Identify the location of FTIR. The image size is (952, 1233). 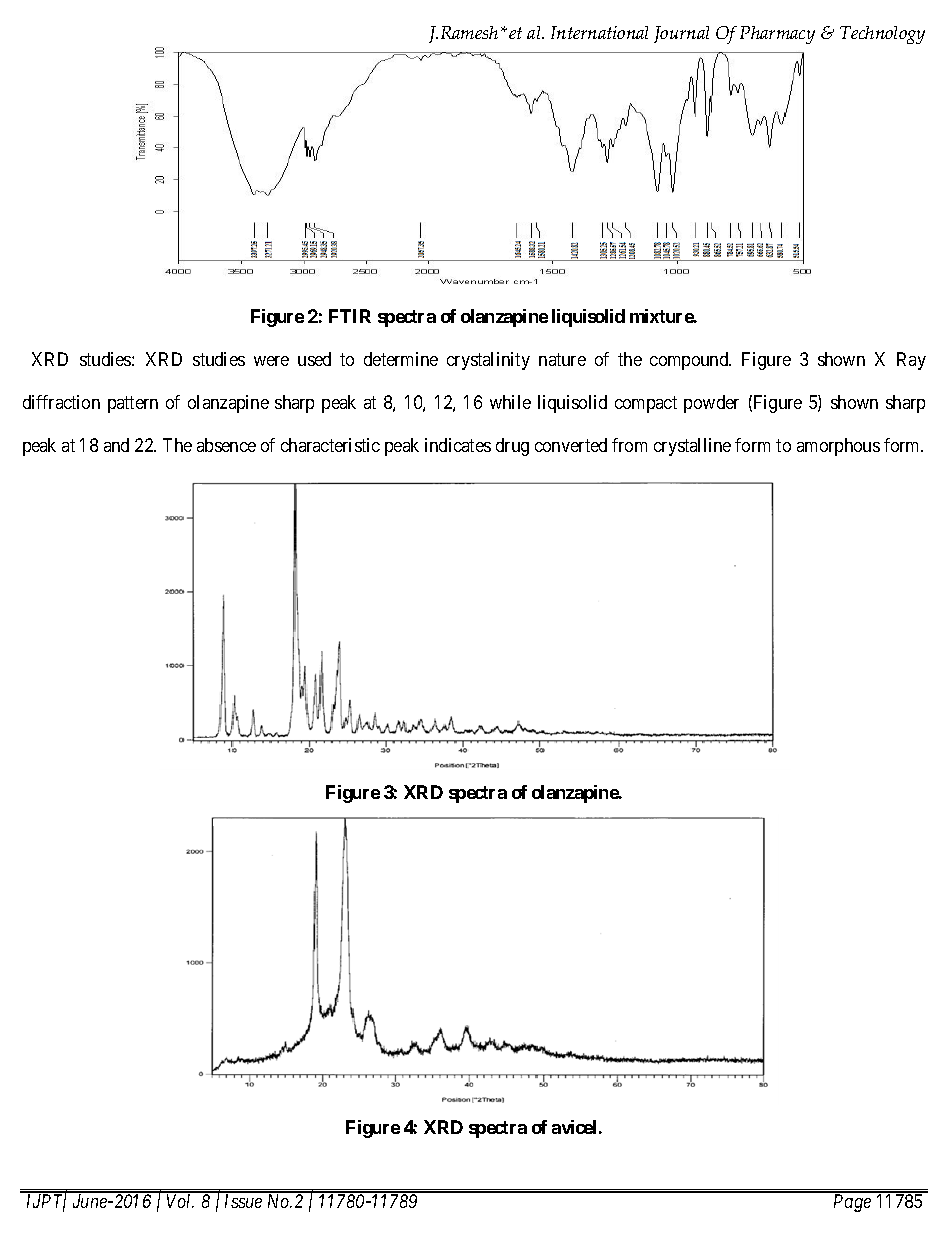
(350, 316).
